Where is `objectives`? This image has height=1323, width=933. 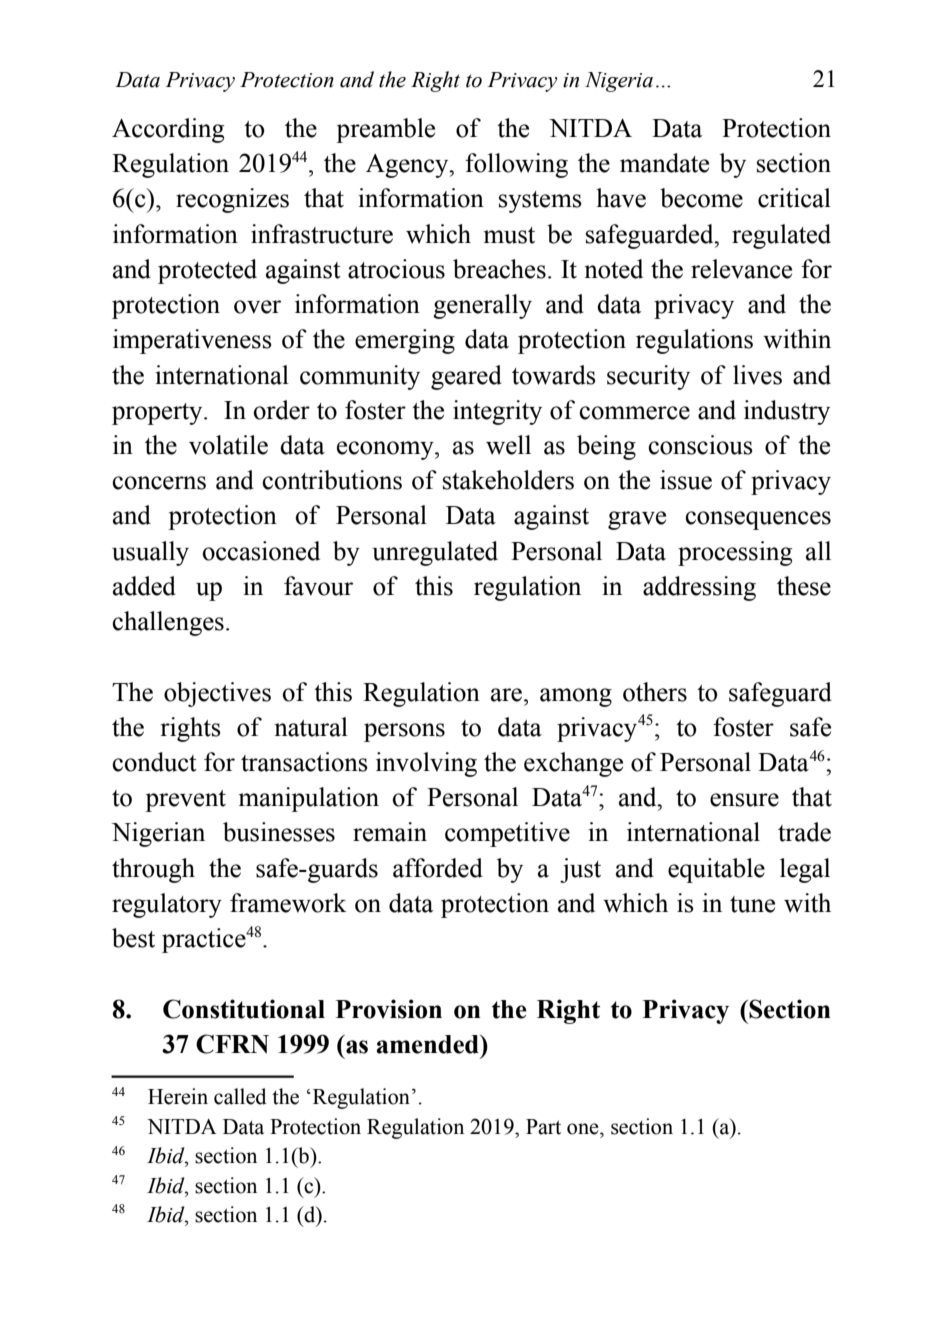
objectives is located at coordinates (217, 694).
